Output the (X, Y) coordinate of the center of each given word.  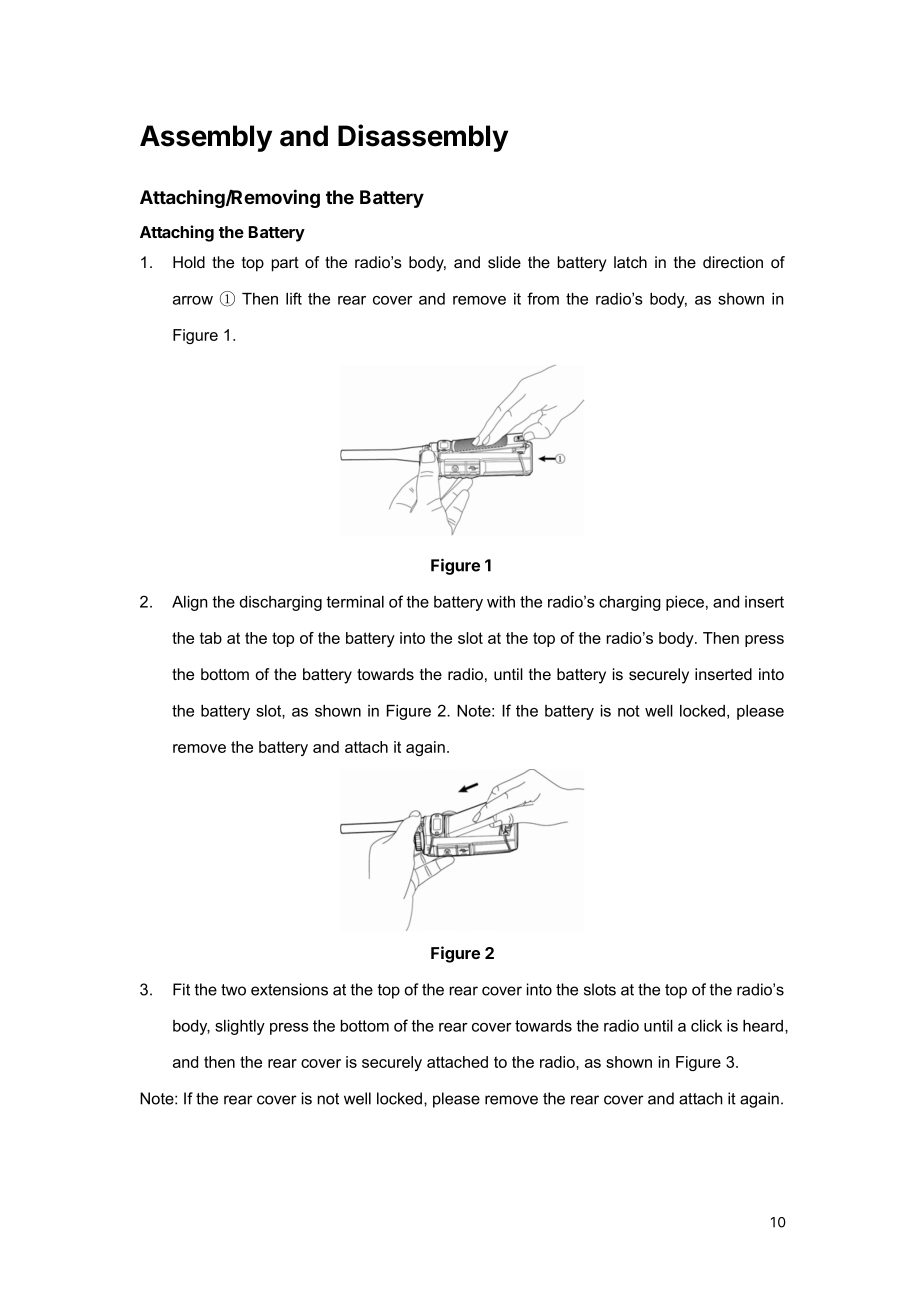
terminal (355, 602)
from (543, 298)
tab (211, 638)
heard (764, 1026)
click (706, 1026)
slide (504, 262)
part (285, 264)
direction (733, 262)
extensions (289, 989)
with (501, 602)
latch (630, 262)
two (233, 990)
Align (190, 603)
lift (294, 298)
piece (685, 603)
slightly (240, 1027)
